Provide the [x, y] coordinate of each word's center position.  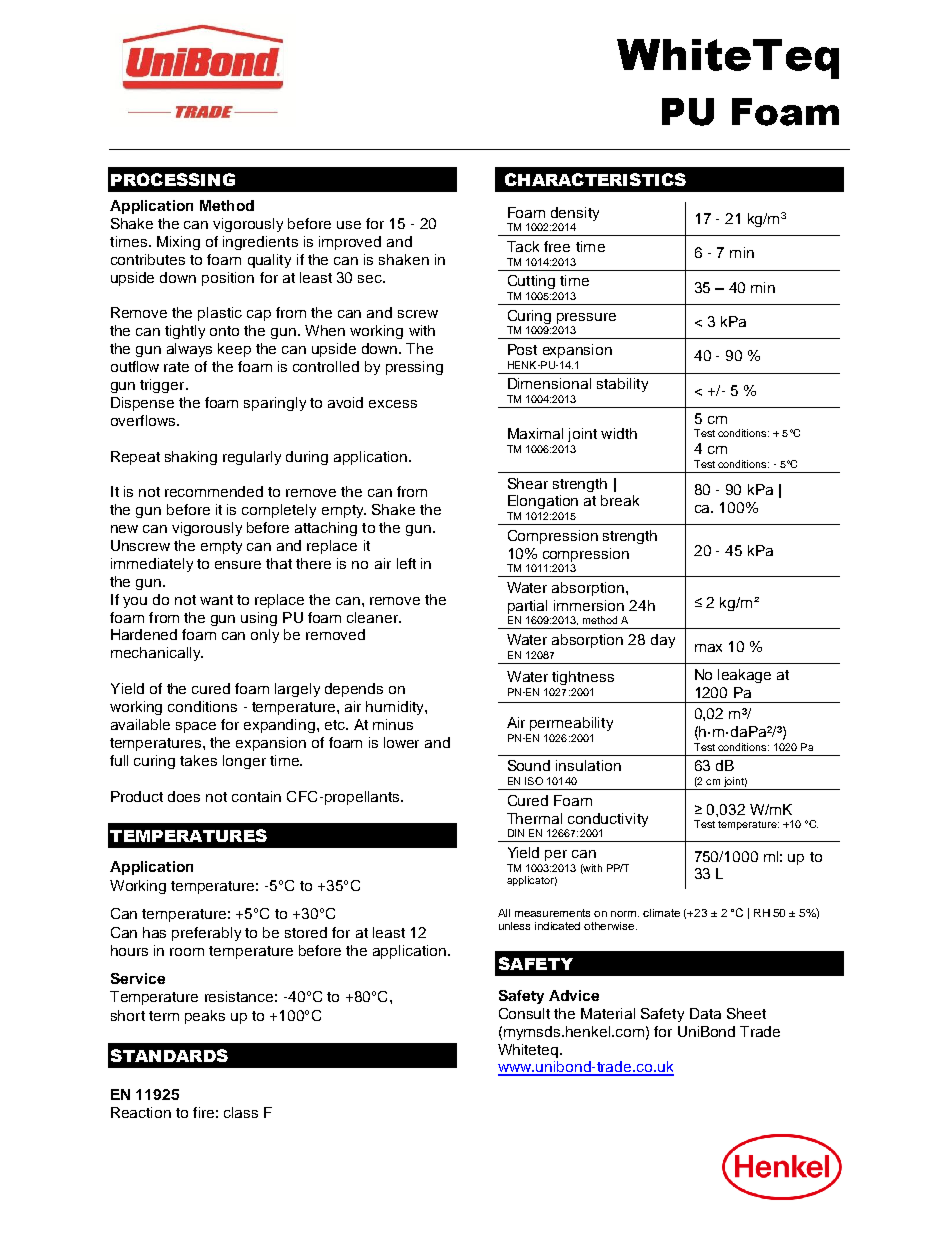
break [620, 500]
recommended [214, 491]
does [184, 796]
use [349, 225]
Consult [524, 1013]
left [406, 563]
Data [705, 1013]
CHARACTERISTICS [595, 179]
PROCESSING [173, 179]
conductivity [607, 821]
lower [401, 742]
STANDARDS [169, 1055]
